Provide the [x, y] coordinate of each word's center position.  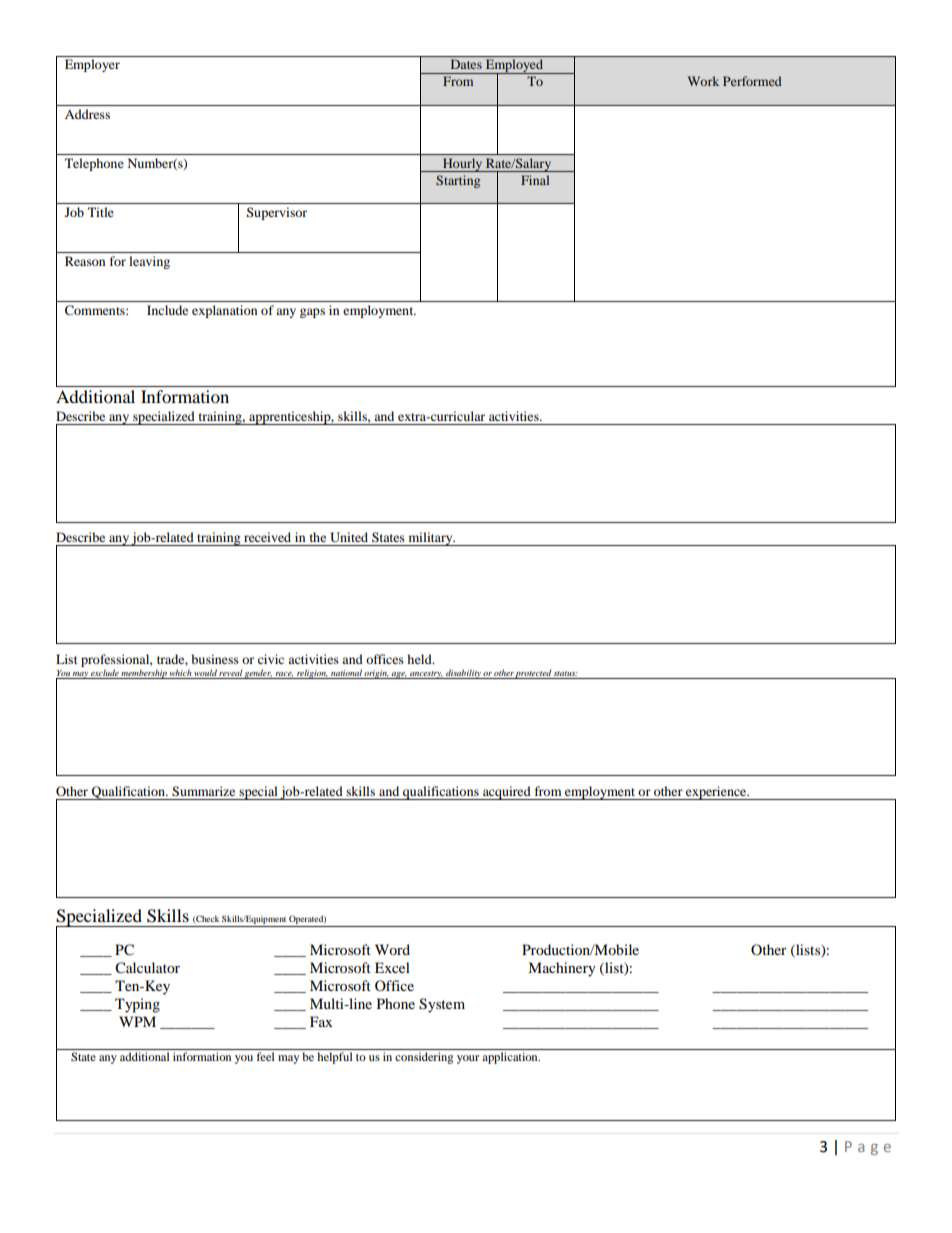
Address [87, 114]
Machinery [562, 969]
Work [703, 81]
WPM [137, 1021]
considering [424, 1058]
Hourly [463, 165]
